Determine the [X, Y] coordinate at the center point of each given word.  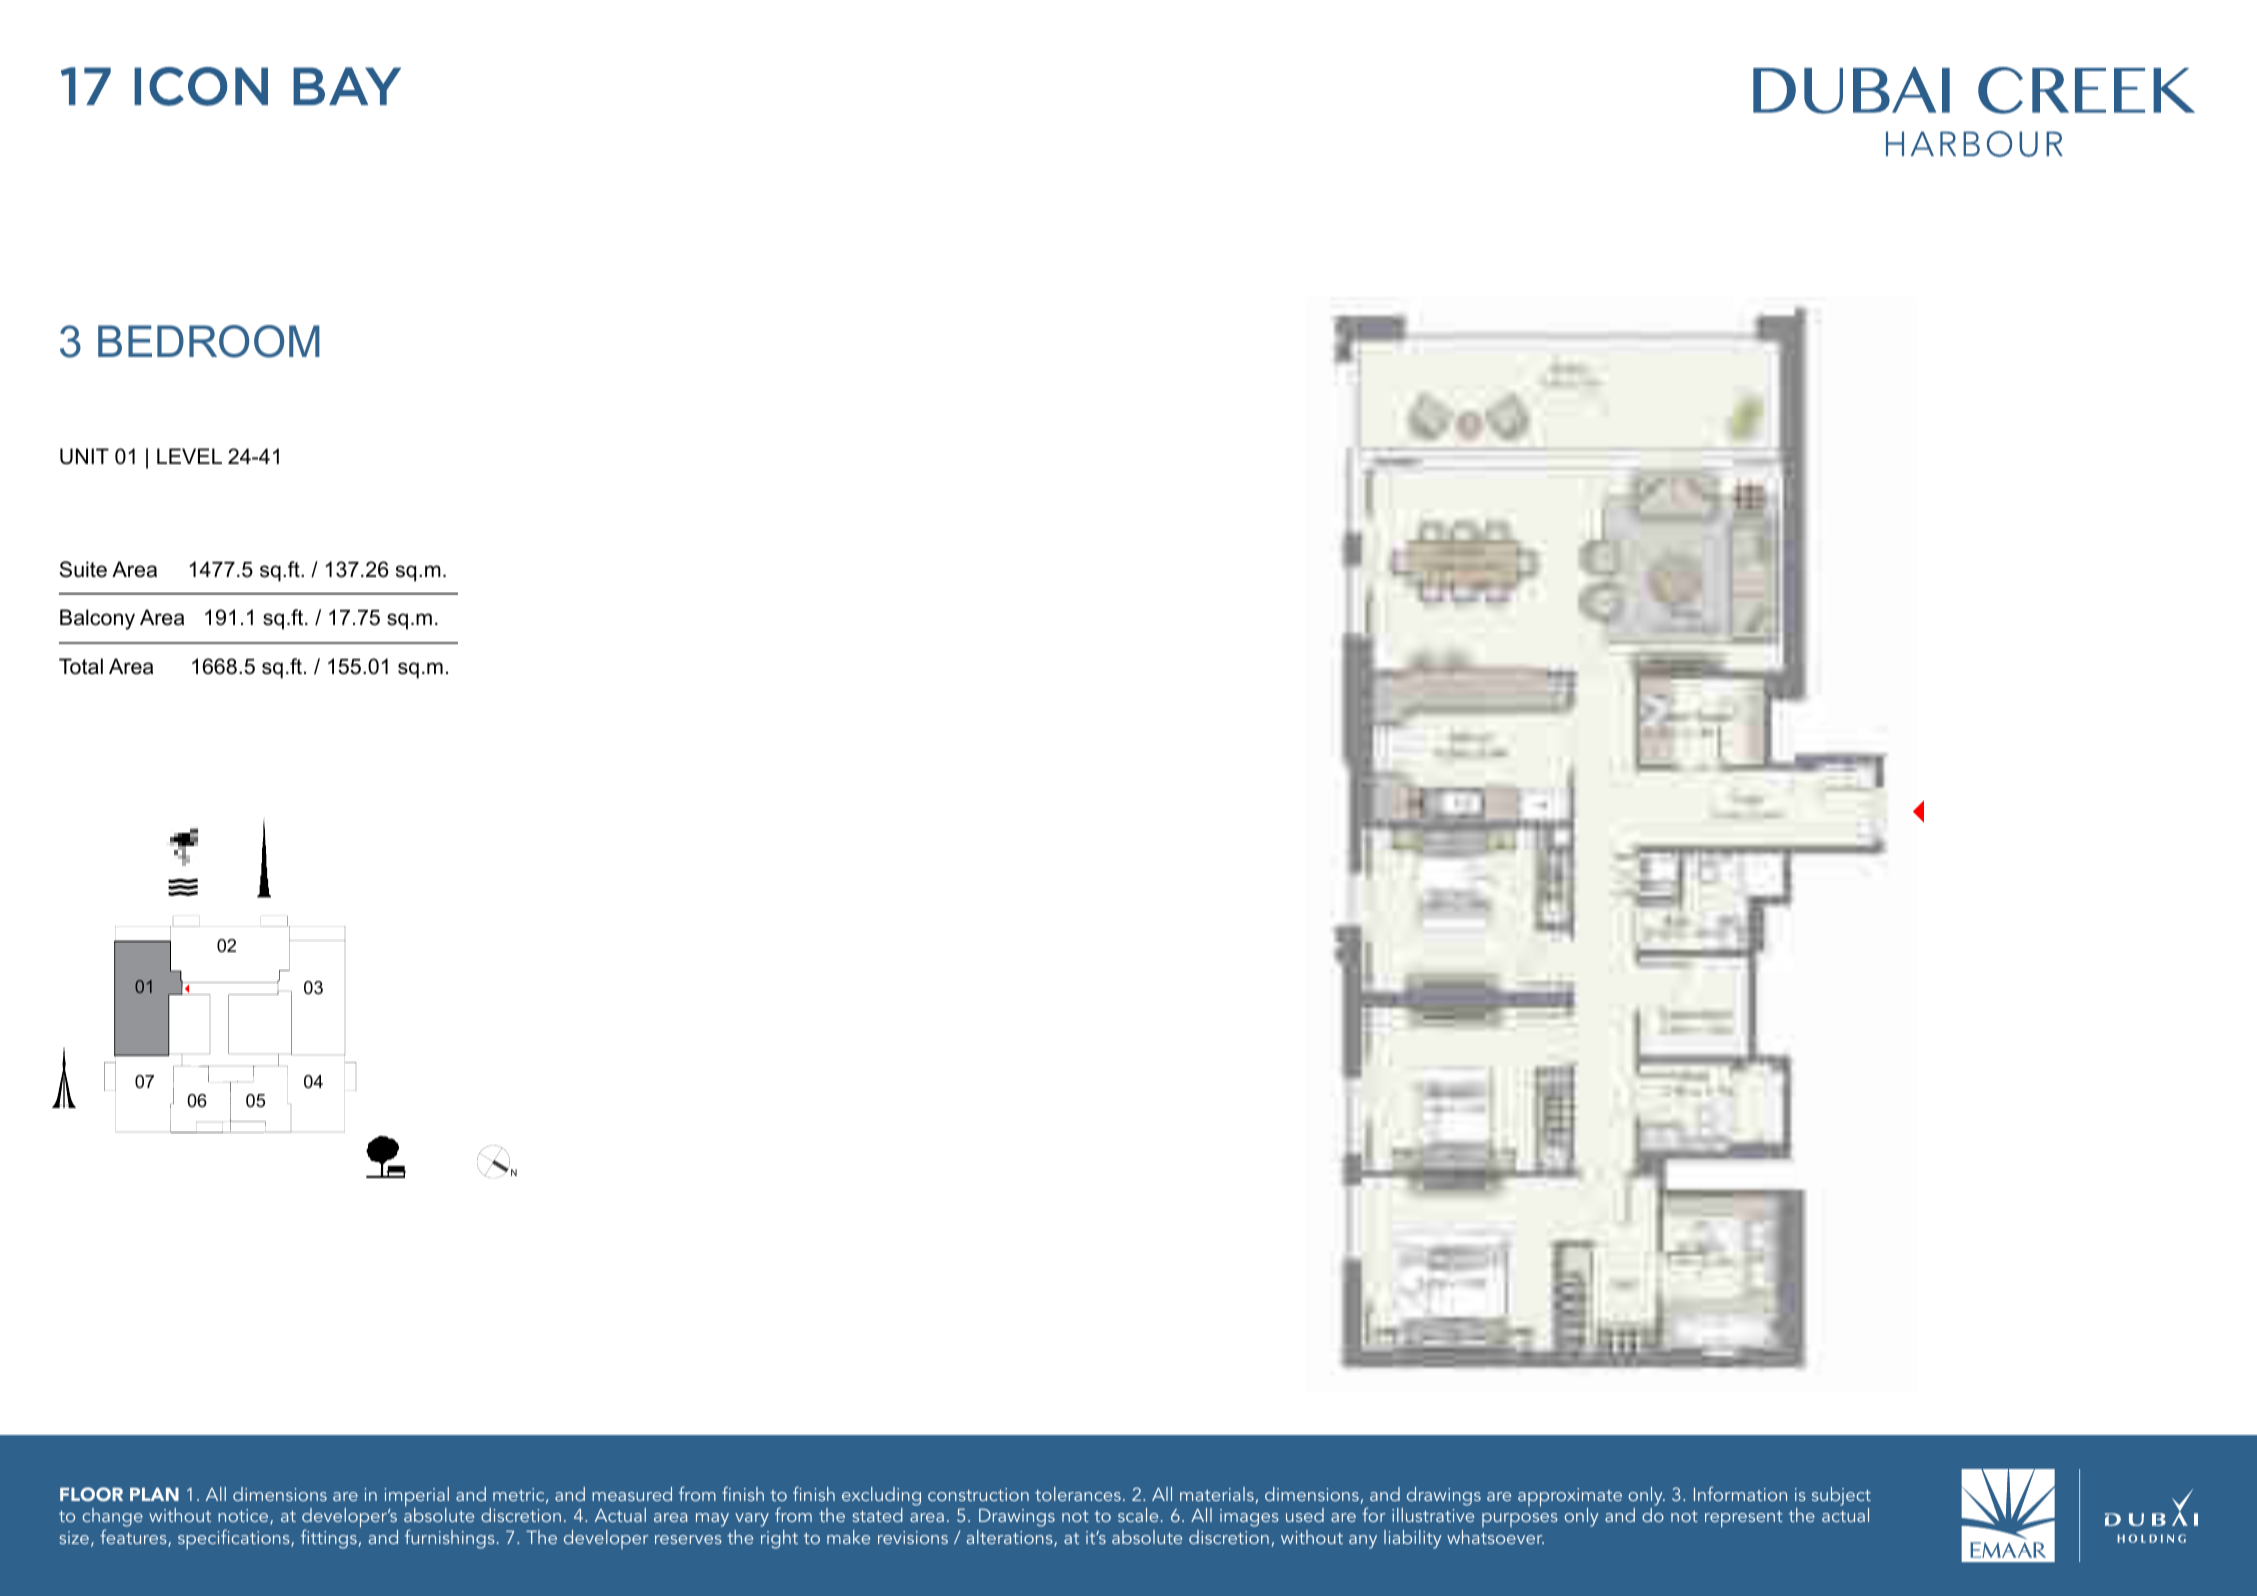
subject [1841, 1496]
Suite [83, 569]
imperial [417, 1498]
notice [244, 1517]
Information [1740, 1493]
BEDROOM [209, 341]
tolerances [1078, 1494]
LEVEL [189, 456]
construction [978, 1494]
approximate [1570, 1498]
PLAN [154, 1494]
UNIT [84, 456]
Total [81, 666]
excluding [881, 1496]
